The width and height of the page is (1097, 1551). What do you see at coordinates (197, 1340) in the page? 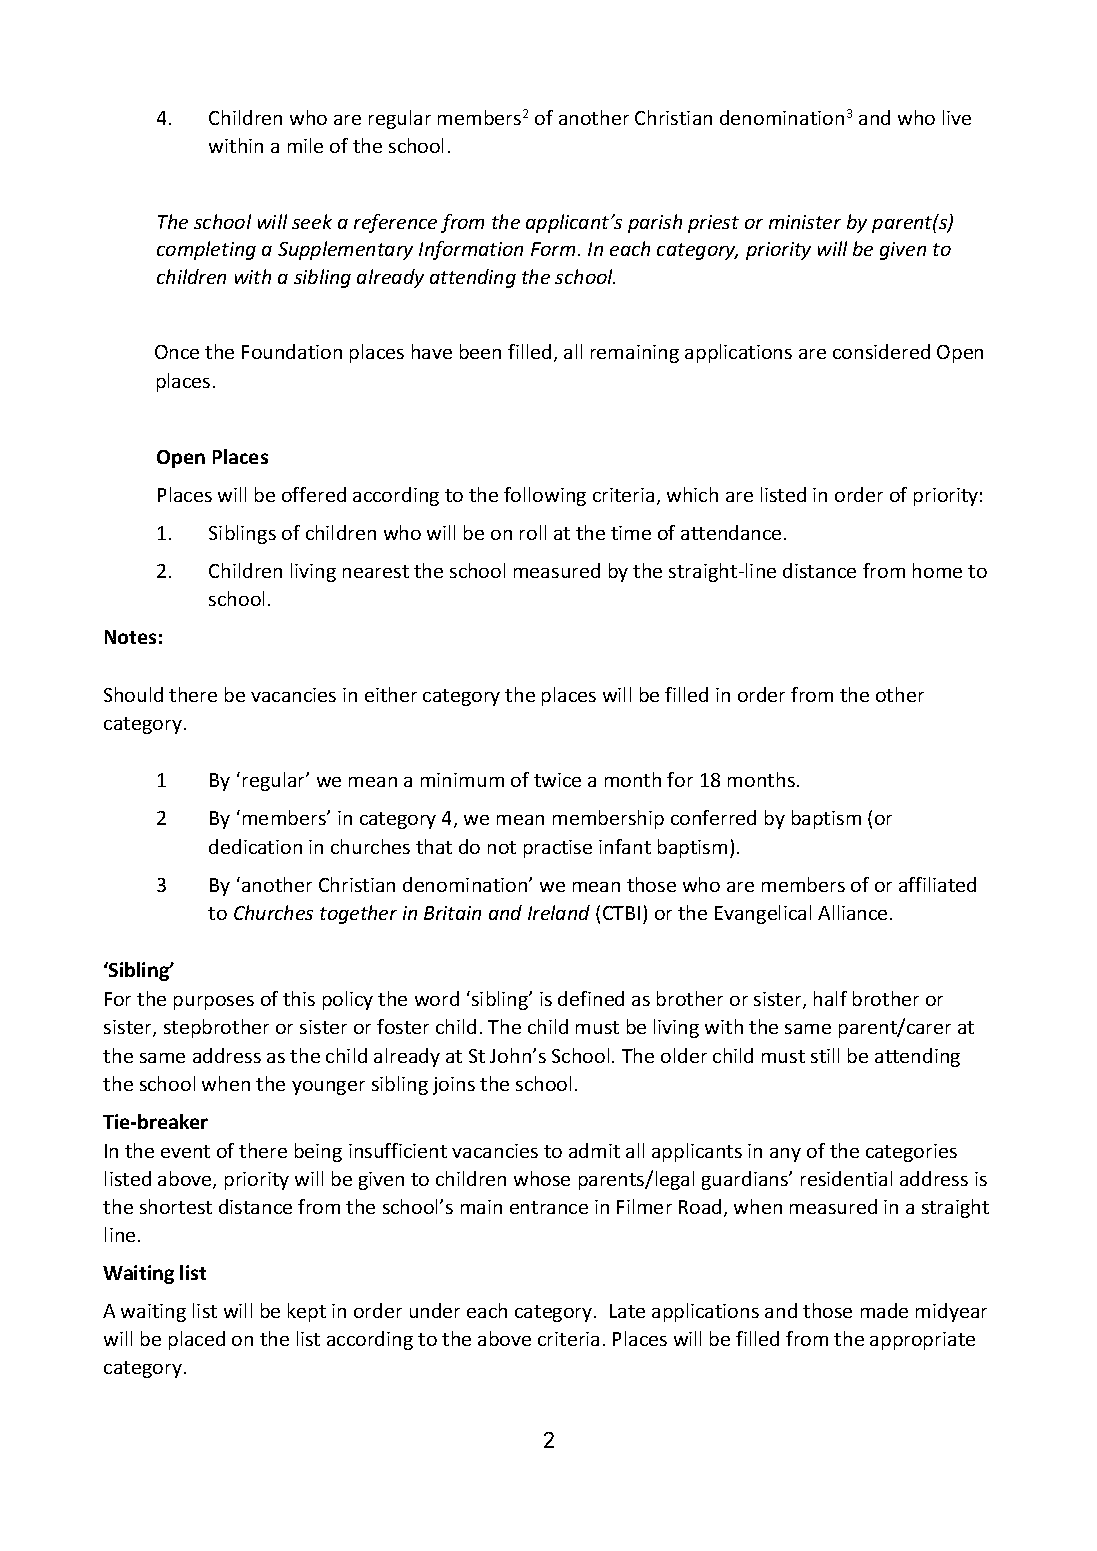
I see `placed` at bounding box center [197, 1340].
